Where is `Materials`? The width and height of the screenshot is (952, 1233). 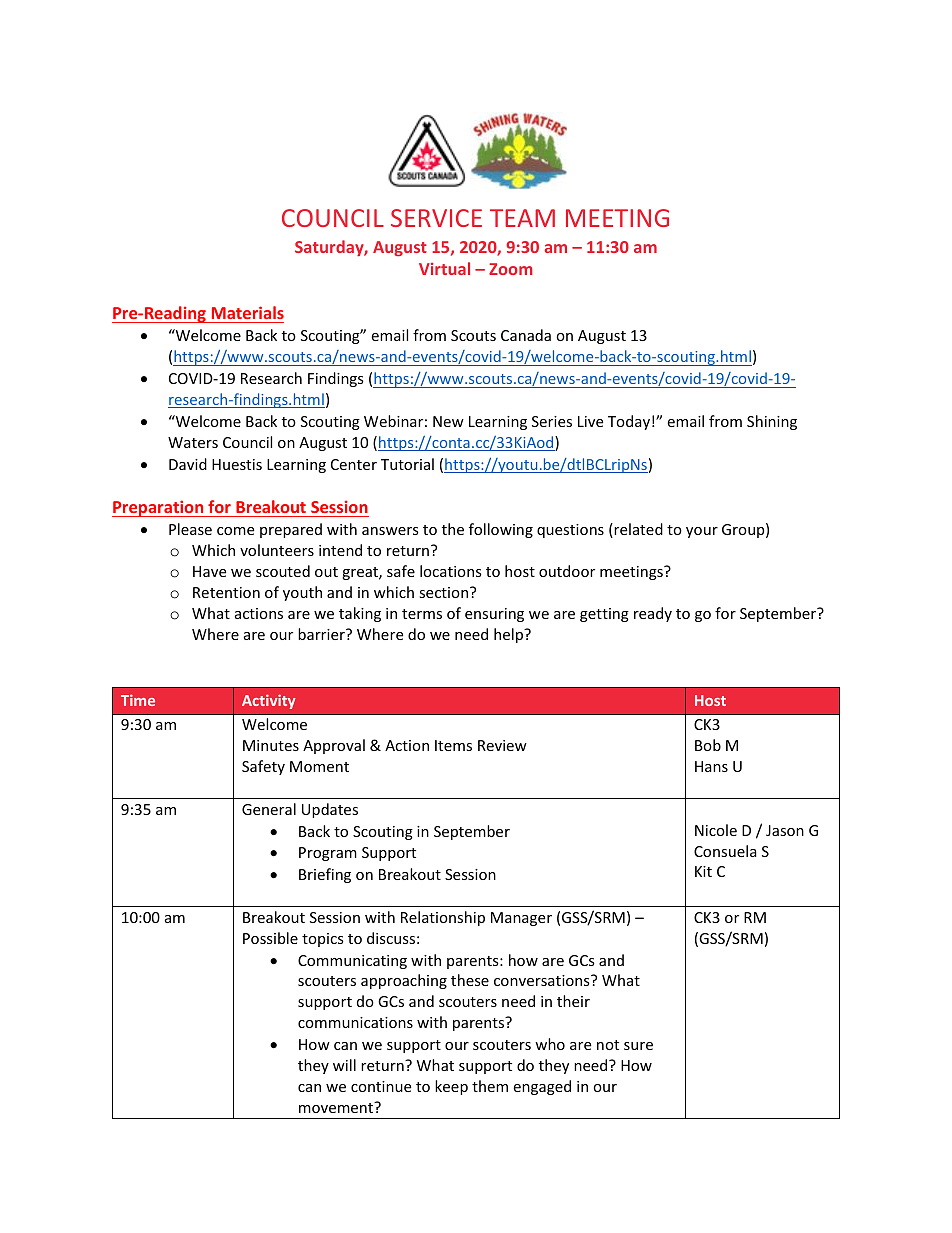
Materials is located at coordinates (248, 312).
